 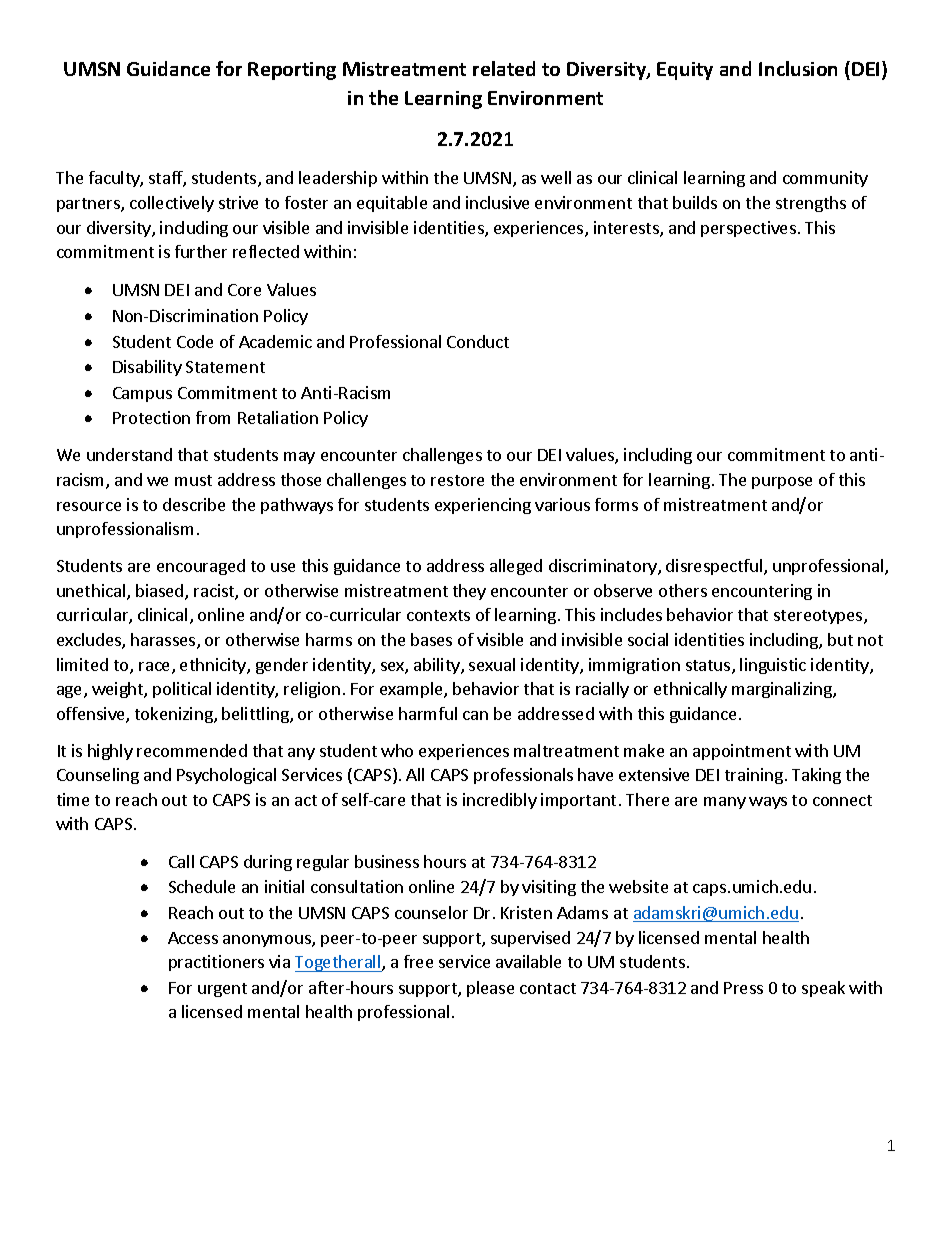 I want to click on related, so click(x=504, y=68).
